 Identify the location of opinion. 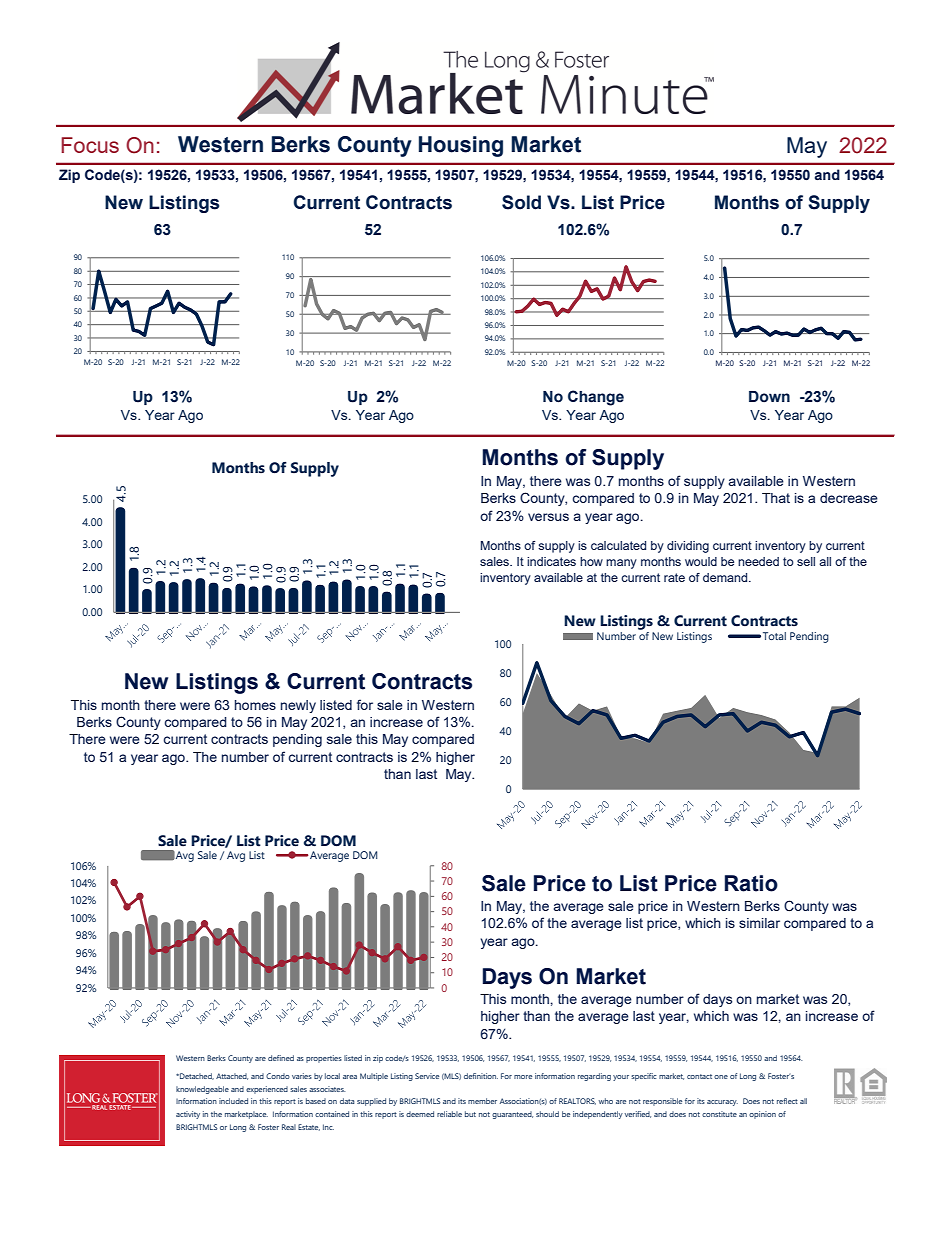
(762, 1115).
